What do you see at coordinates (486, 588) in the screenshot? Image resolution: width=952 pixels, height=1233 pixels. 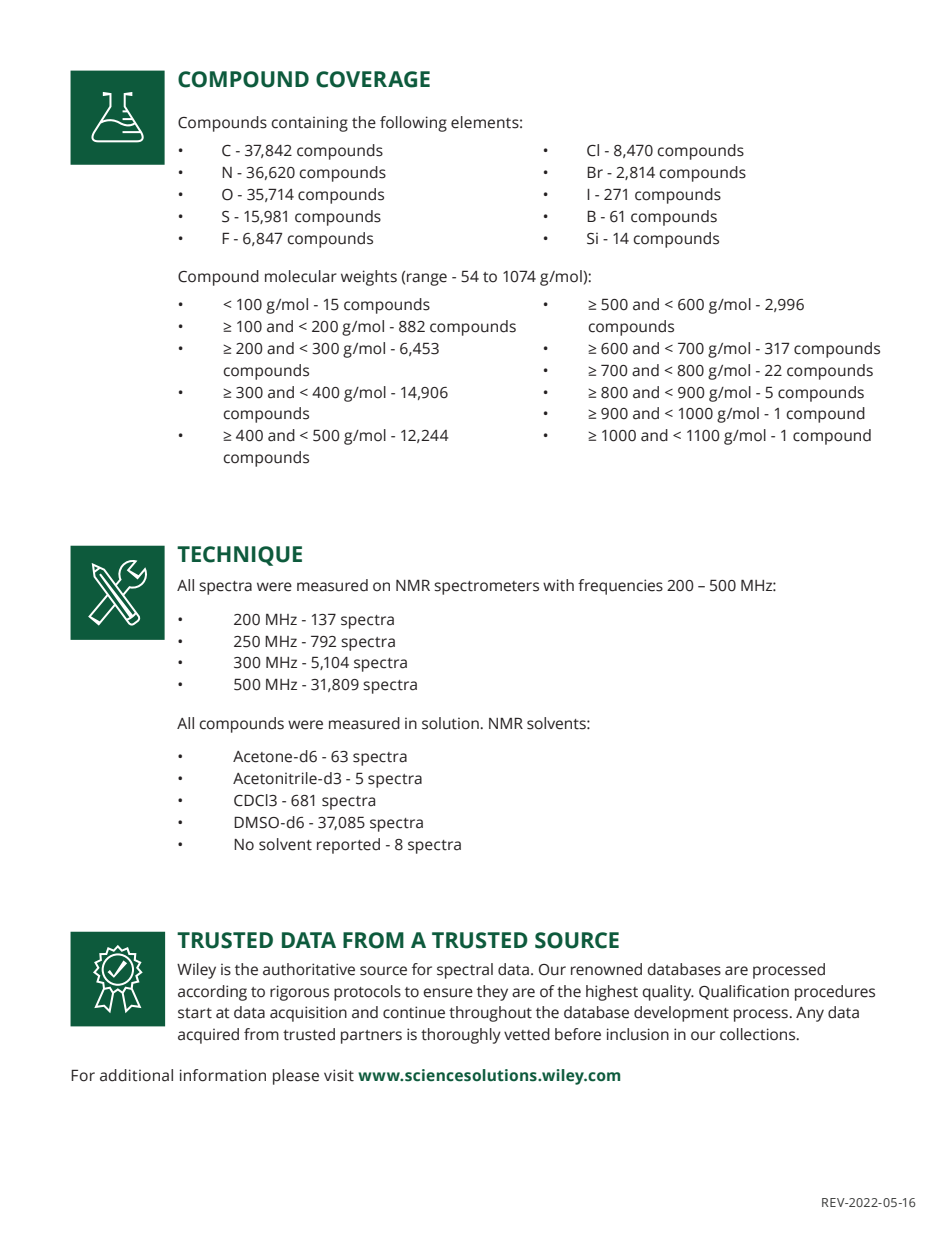 I see `spectrometers` at bounding box center [486, 588].
